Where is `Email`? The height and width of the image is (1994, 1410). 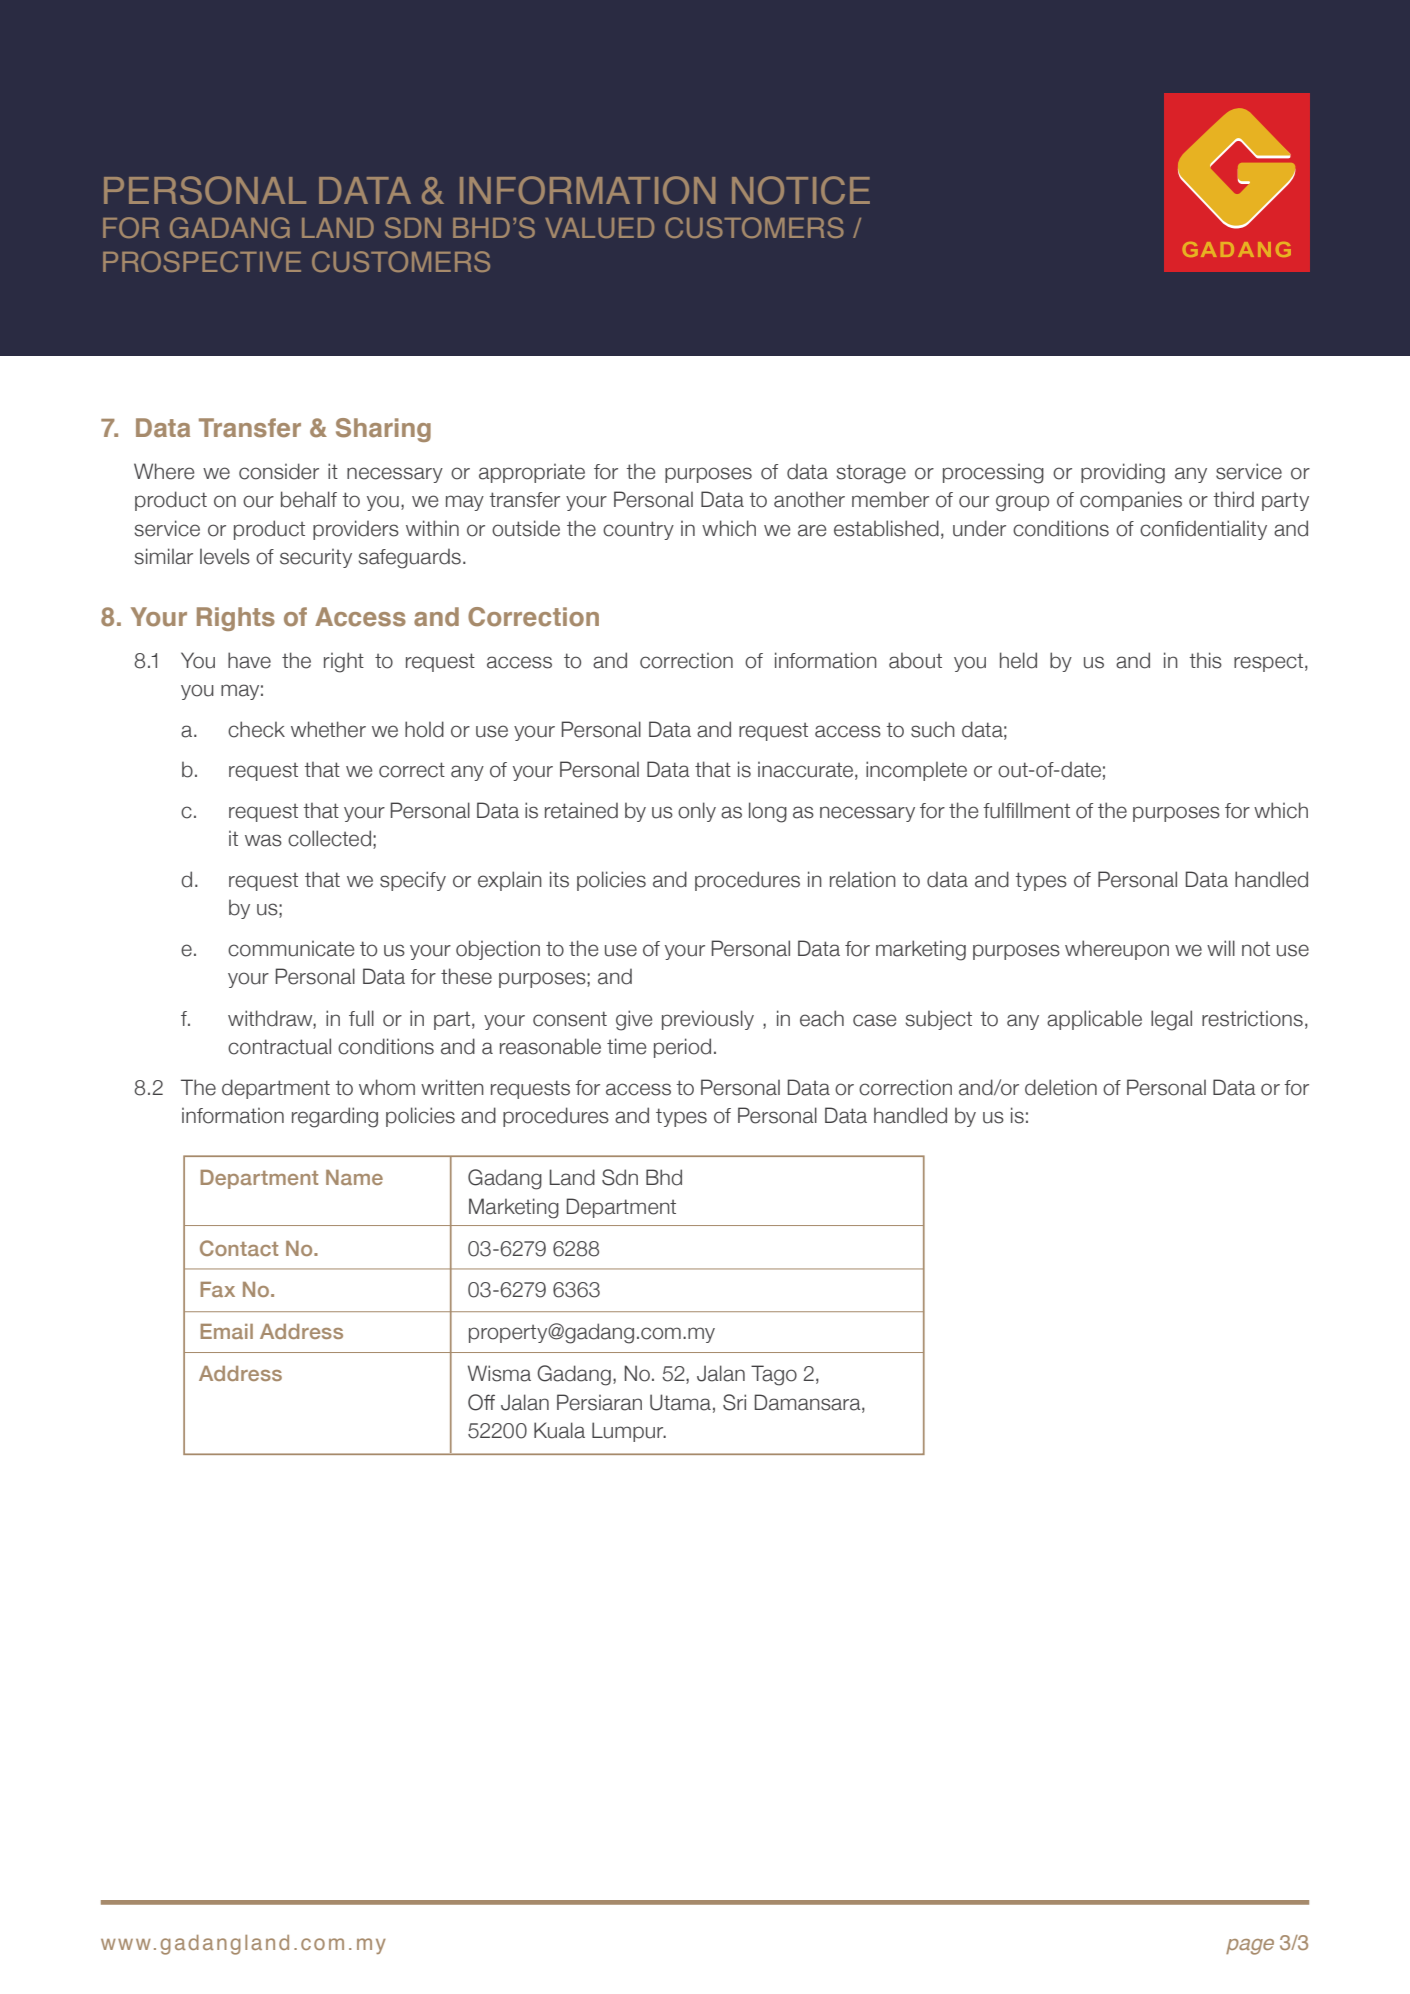
Email is located at coordinates (226, 1331).
